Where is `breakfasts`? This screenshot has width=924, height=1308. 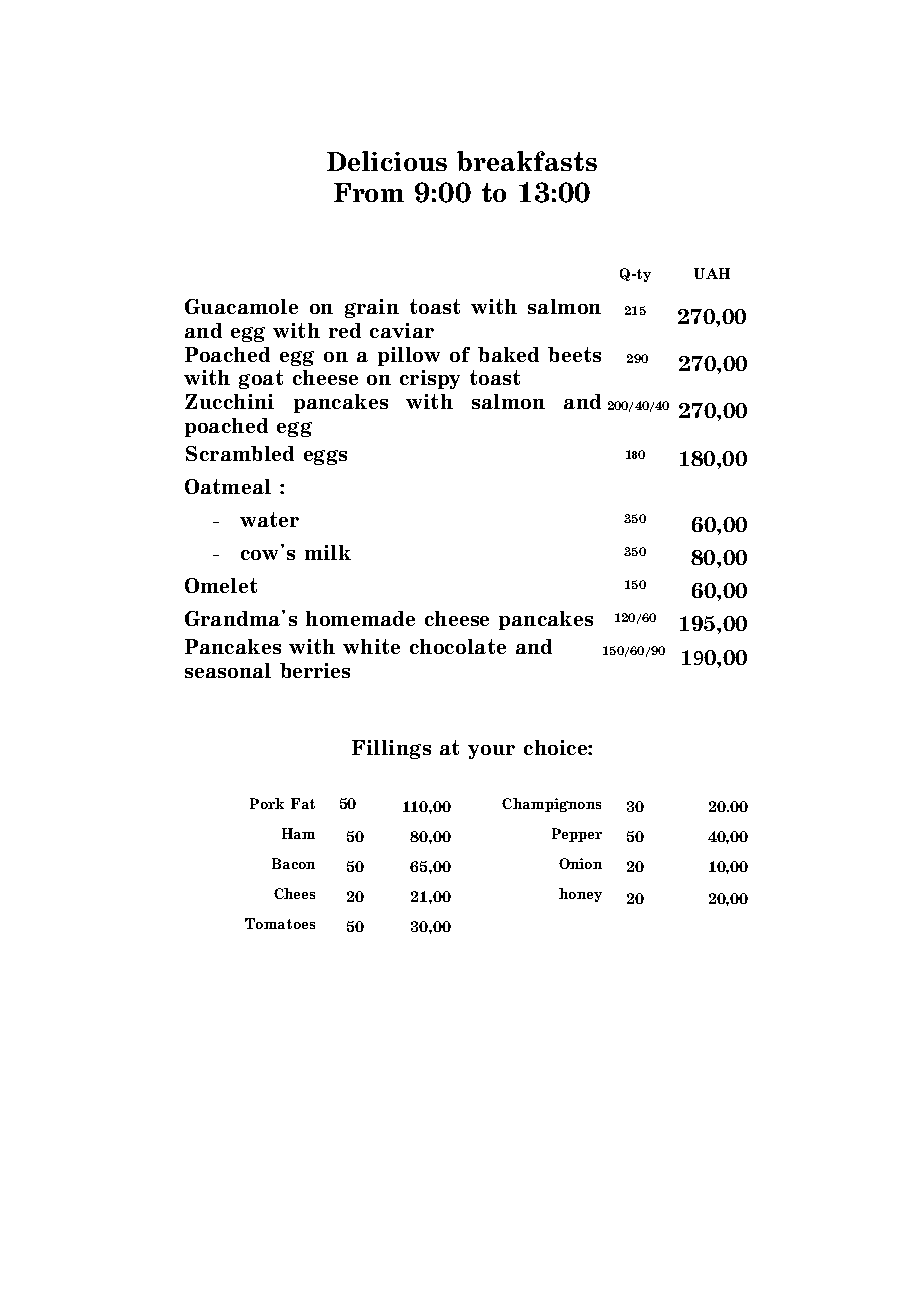
breakfasts is located at coordinates (527, 161).
